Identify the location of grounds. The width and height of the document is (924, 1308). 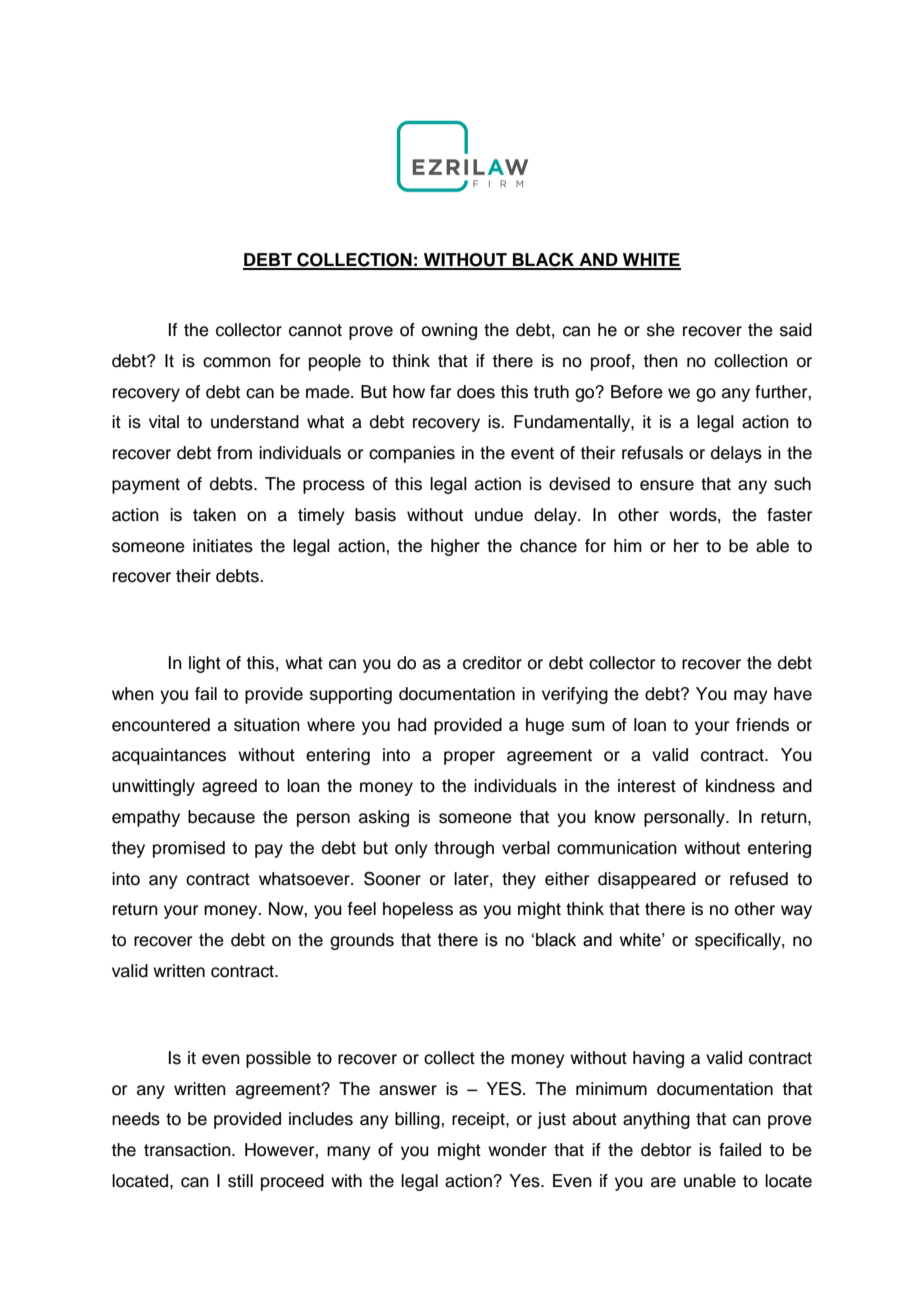
(362, 941).
